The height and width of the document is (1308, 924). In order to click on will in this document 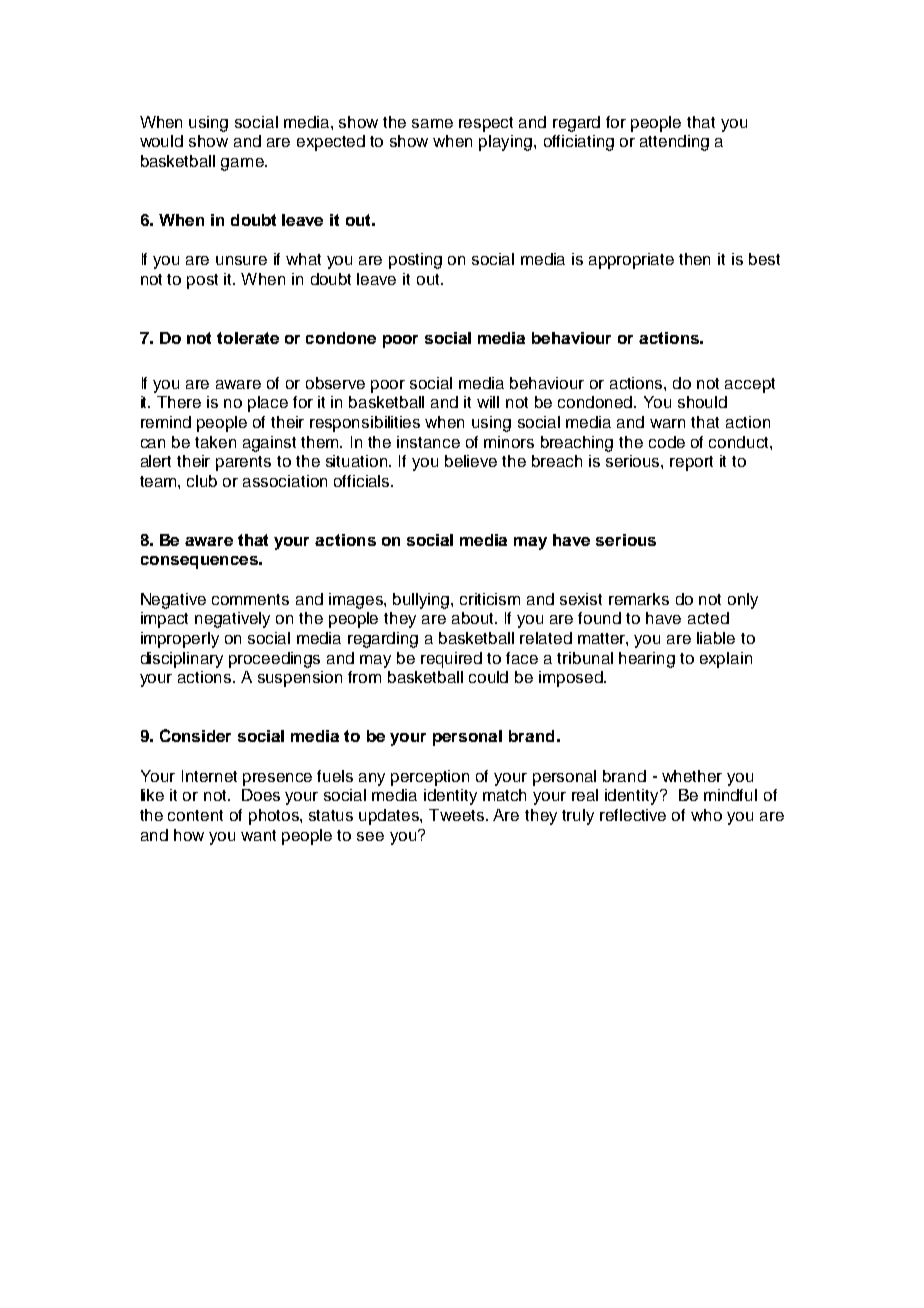, I will do `click(488, 402)`.
